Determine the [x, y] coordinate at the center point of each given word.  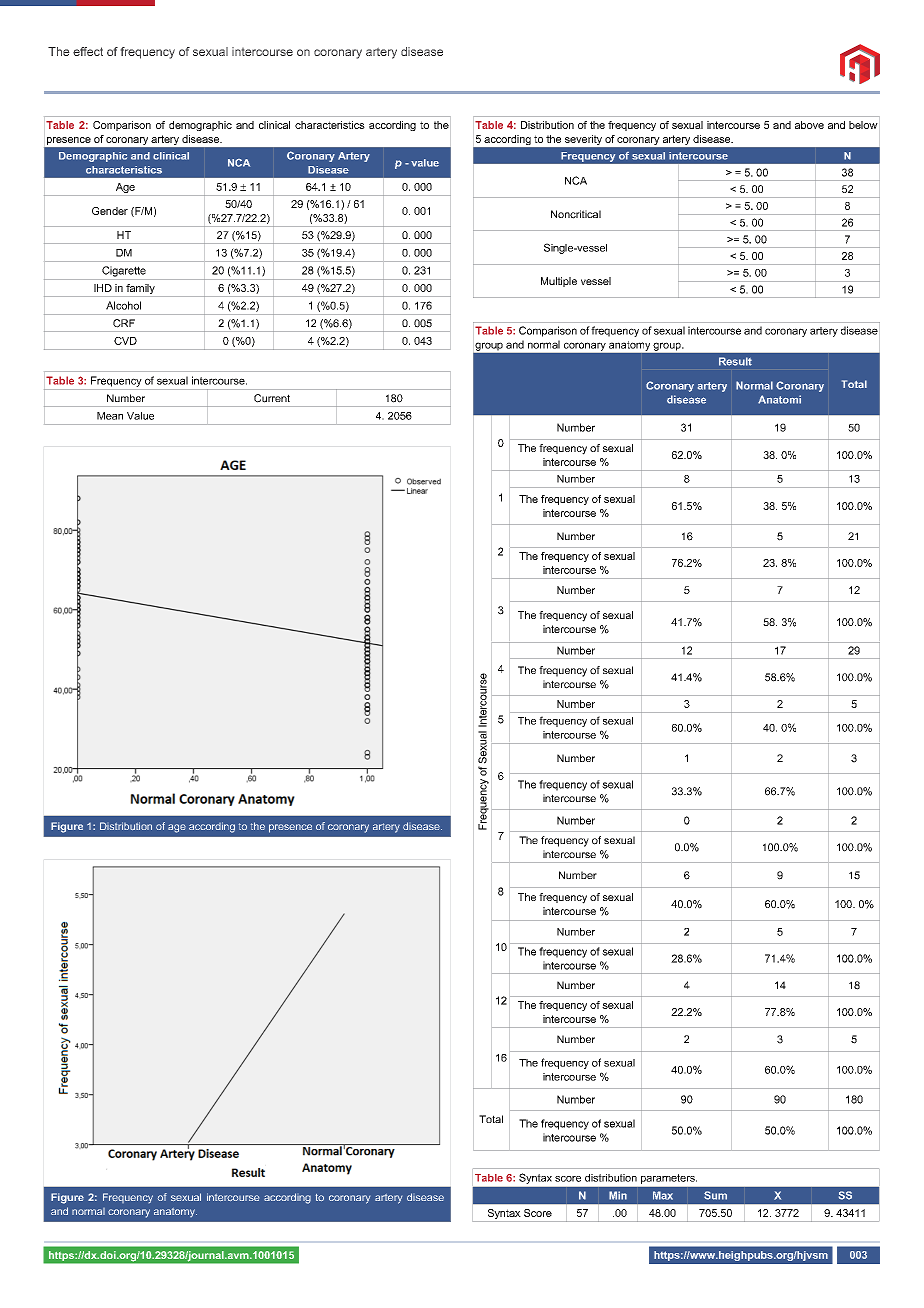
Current [272, 398]
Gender [110, 211]
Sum [715, 1195]
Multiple [559, 282]
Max [663, 1195]
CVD [125, 341]
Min [618, 1195]
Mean [110, 416]
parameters [669, 1179]
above [809, 125]
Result [735, 361]
